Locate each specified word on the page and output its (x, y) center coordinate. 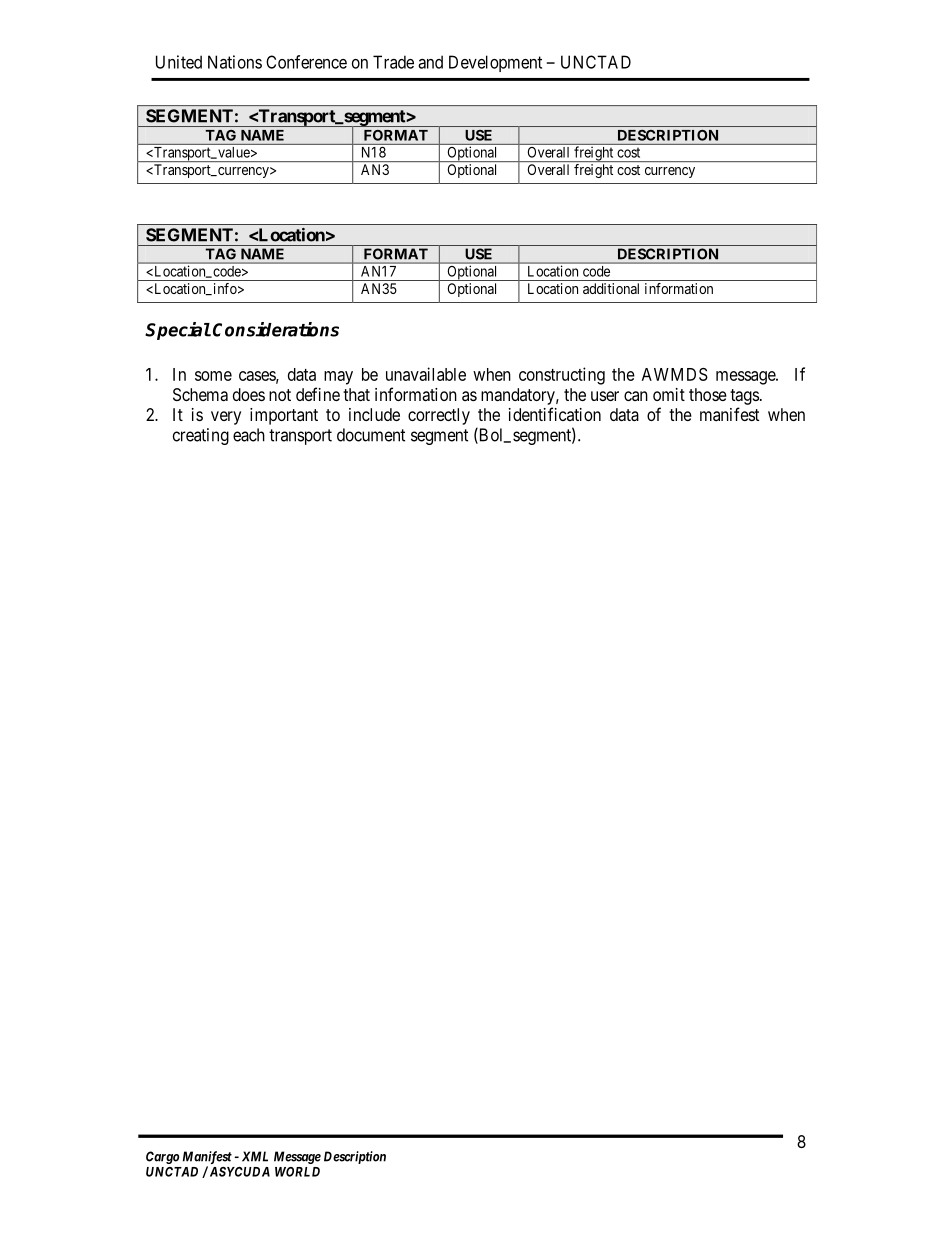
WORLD (297, 1172)
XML (255, 1156)
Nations (235, 62)
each (249, 435)
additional (611, 288)
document (371, 435)
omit (669, 394)
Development (495, 63)
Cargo (162, 1157)
